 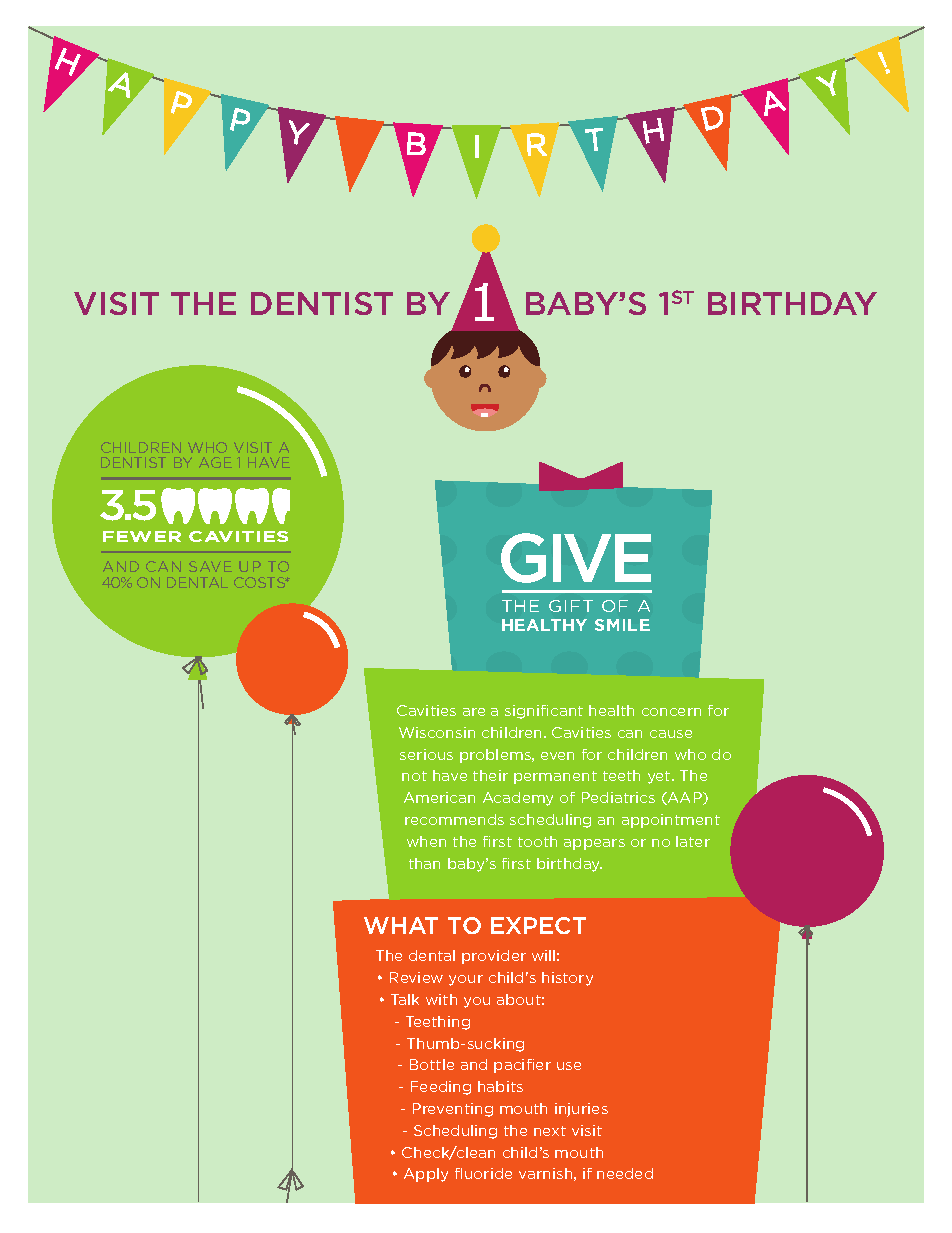 What do you see at coordinates (142, 536) in the screenshot?
I see `FEWER` at bounding box center [142, 536].
